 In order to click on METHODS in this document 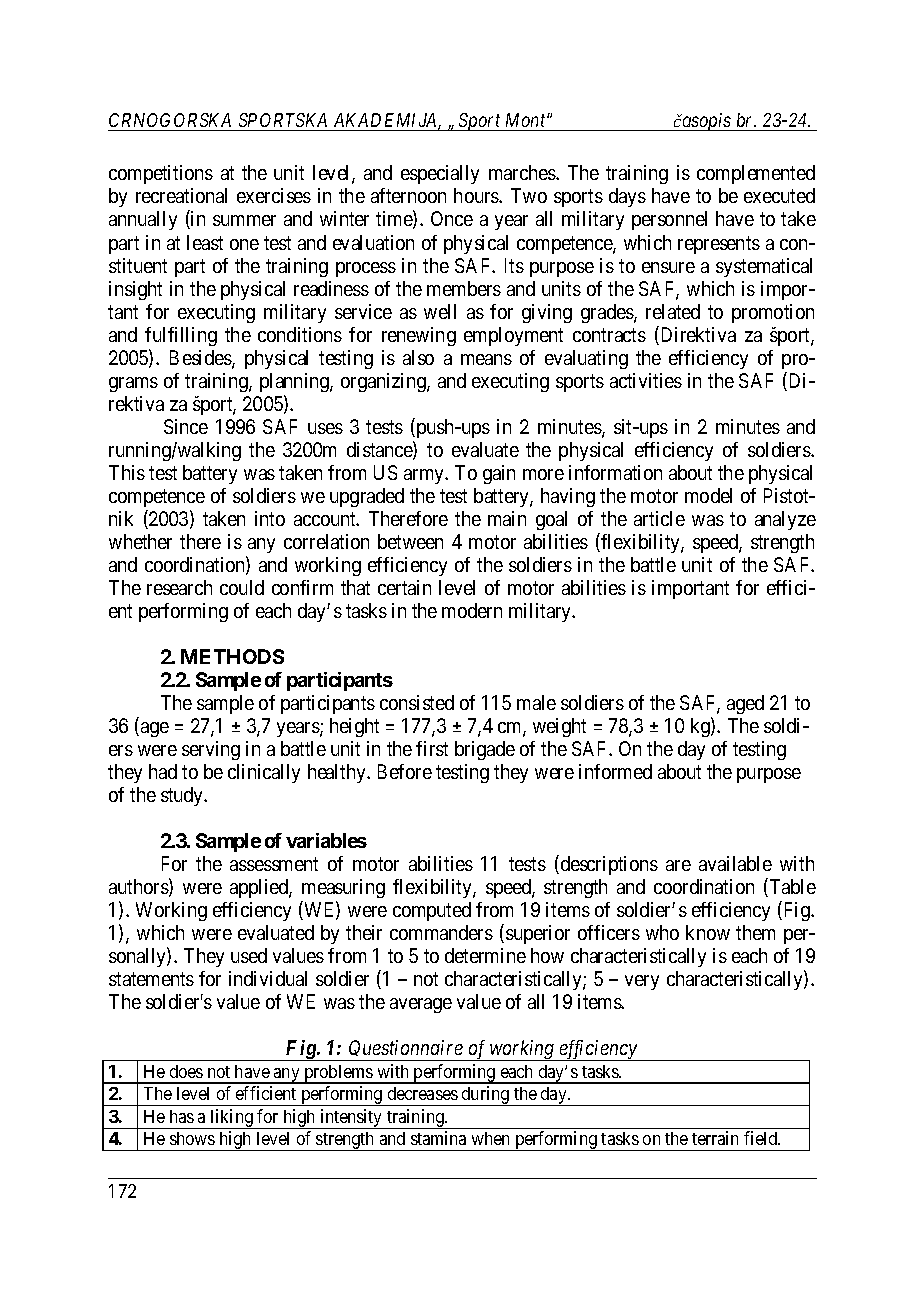, I will do `click(232, 656)`.
